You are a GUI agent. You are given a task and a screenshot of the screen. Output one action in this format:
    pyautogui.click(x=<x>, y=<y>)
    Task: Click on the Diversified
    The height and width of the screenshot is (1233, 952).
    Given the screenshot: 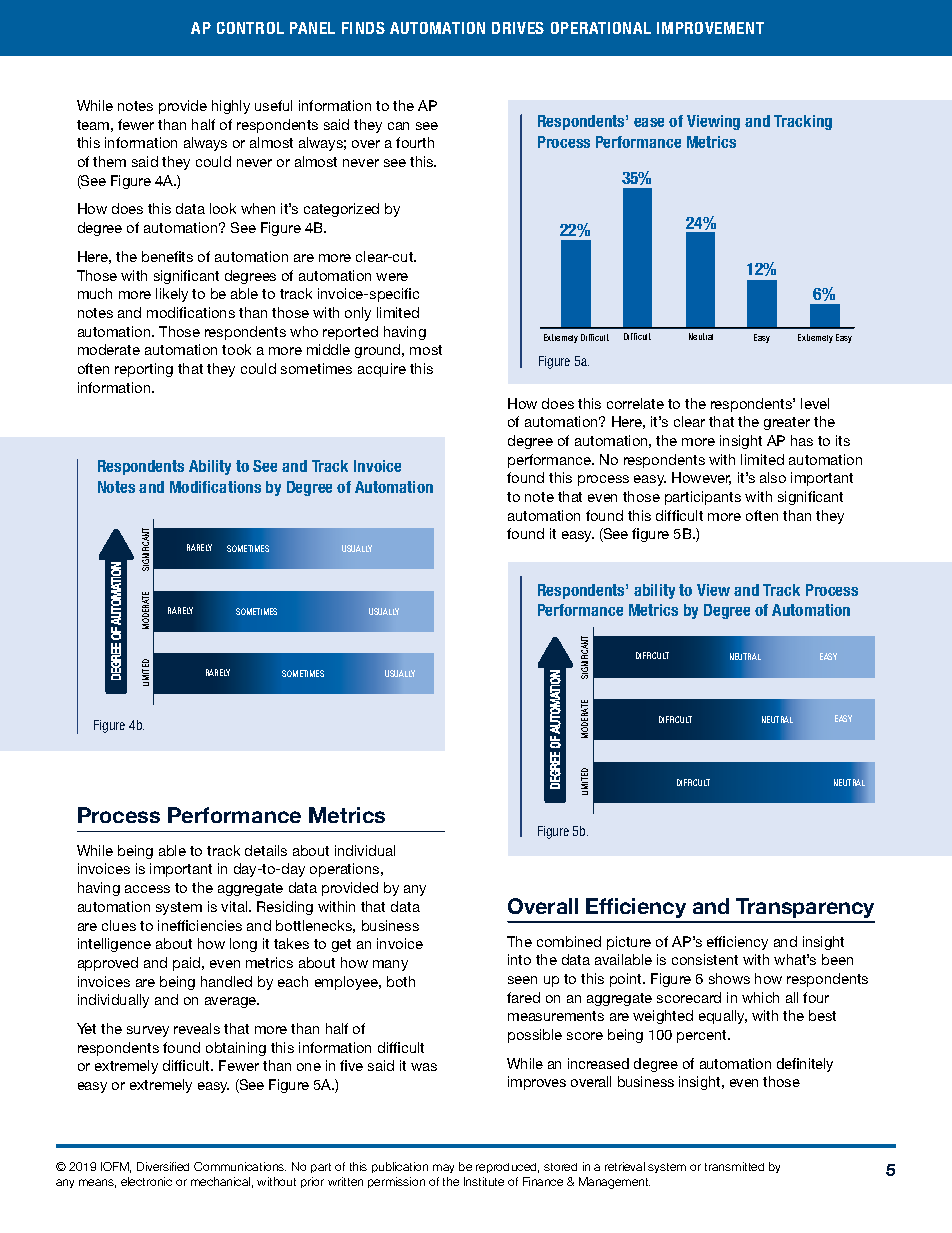 What is the action you would take?
    pyautogui.click(x=163, y=1166)
